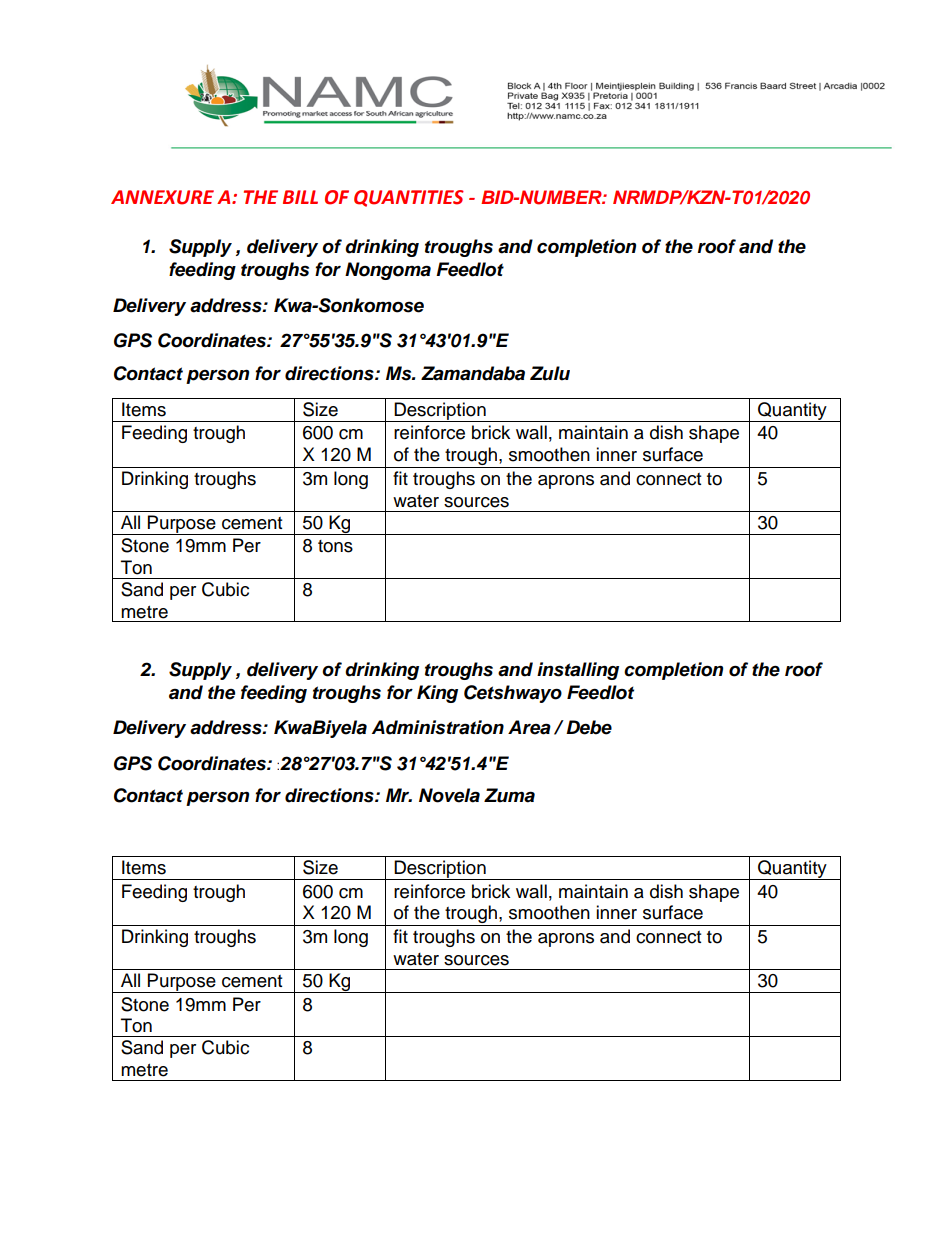 The image size is (952, 1233). What do you see at coordinates (300, 197) in the screenshot?
I see `BILL` at bounding box center [300, 197].
